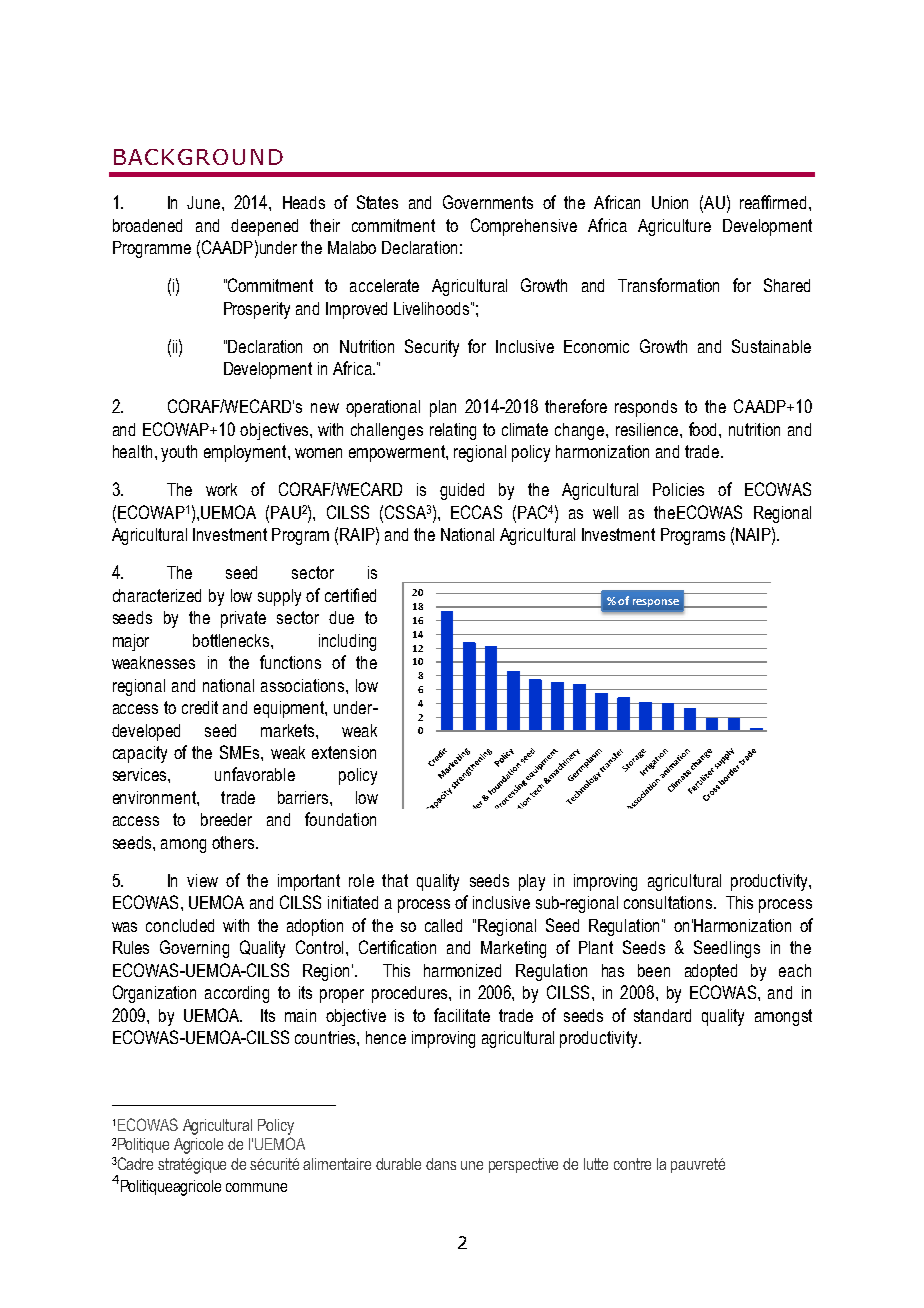  I want to click on Union, so click(670, 202).
